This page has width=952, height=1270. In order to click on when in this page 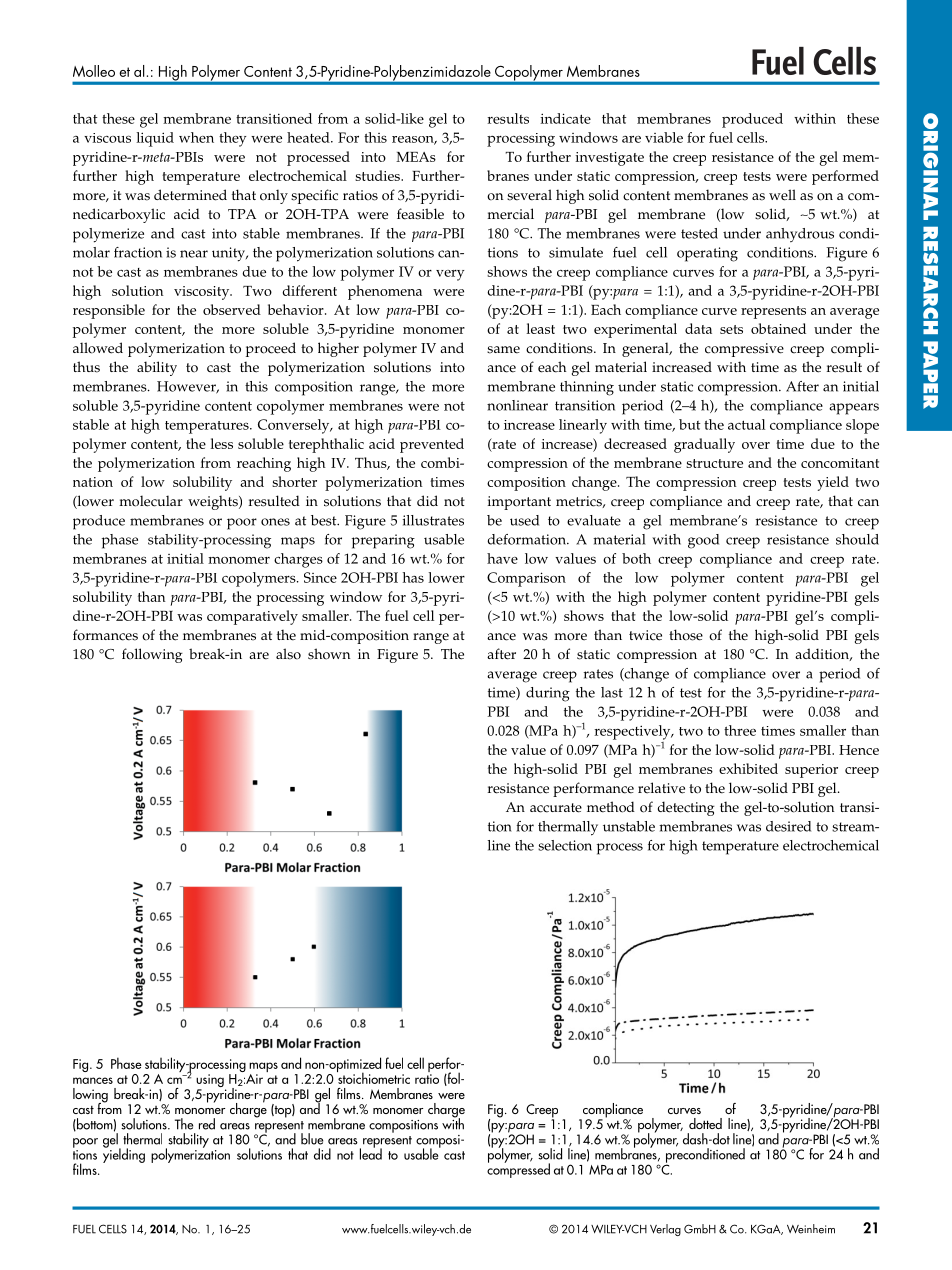, I will do `click(196, 137)`.
